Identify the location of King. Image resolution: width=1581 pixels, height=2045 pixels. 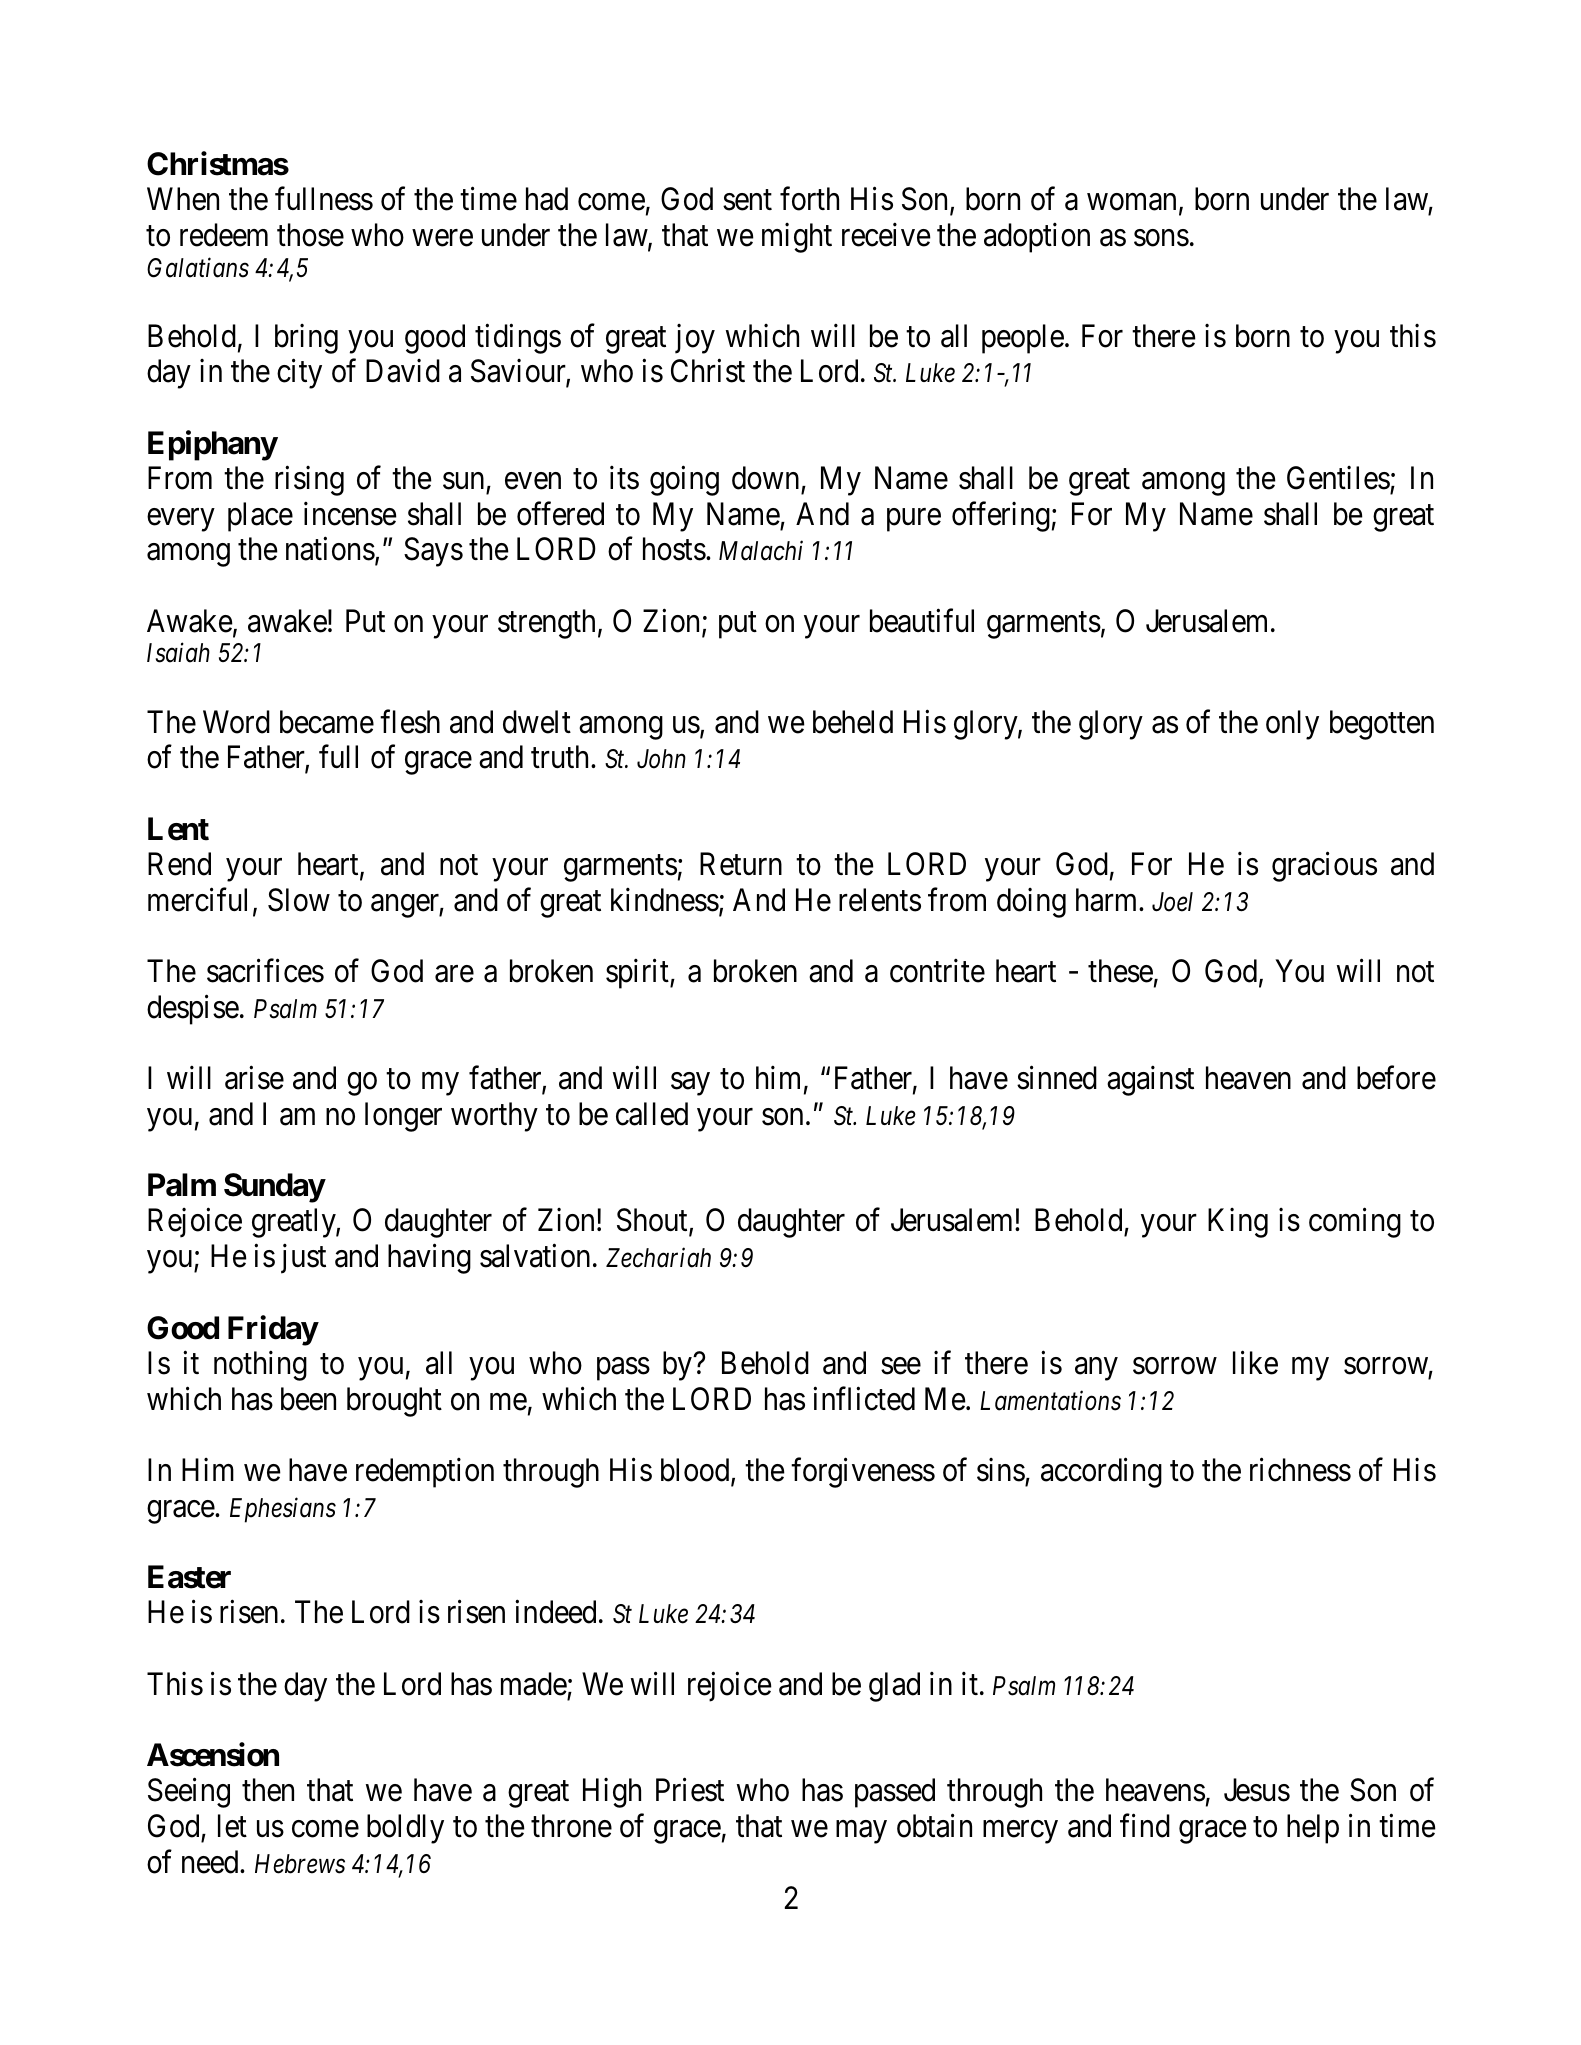
(1238, 1223).
